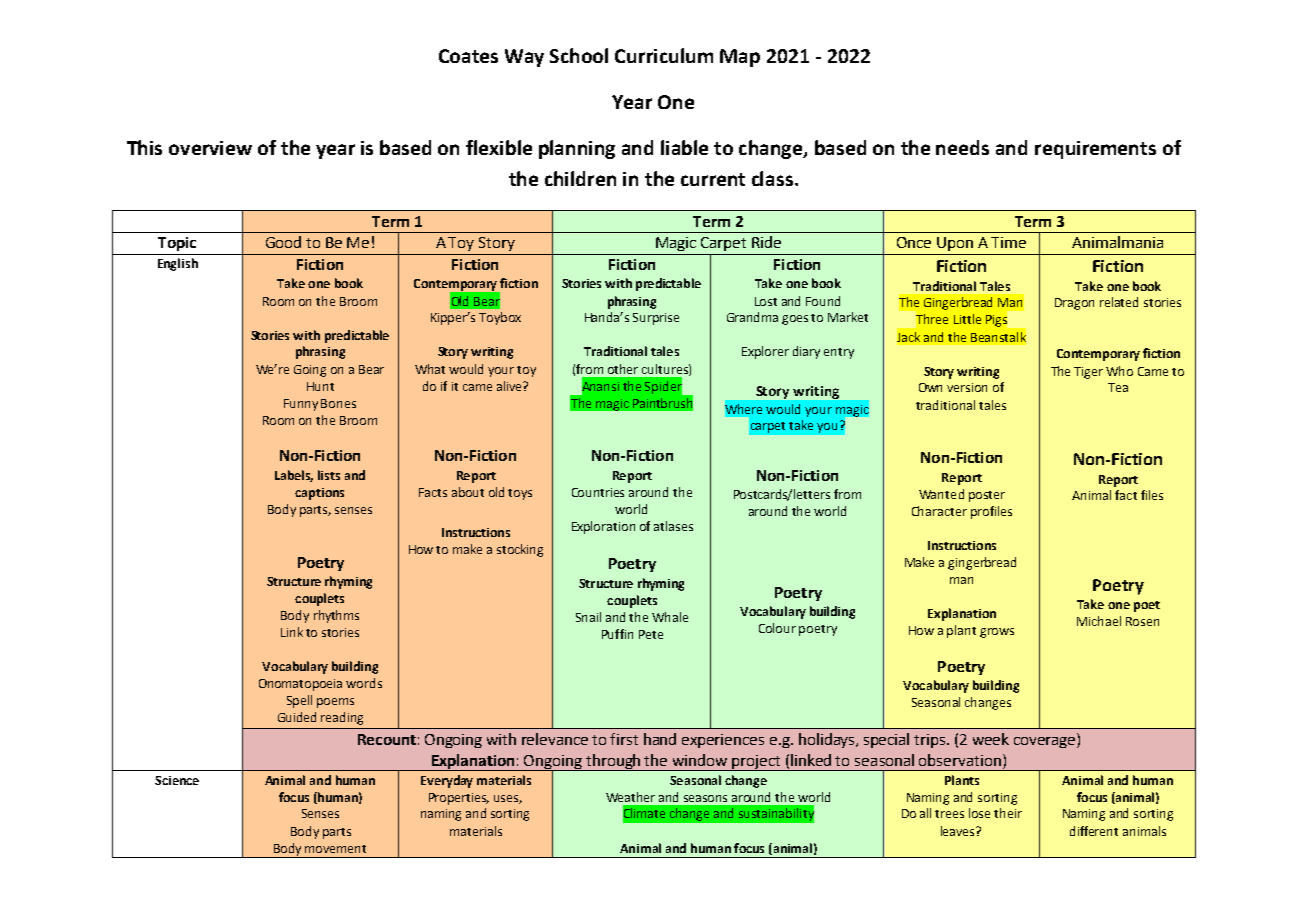 Image resolution: width=1308 pixels, height=924 pixels. I want to click on Time, so click(1008, 242).
